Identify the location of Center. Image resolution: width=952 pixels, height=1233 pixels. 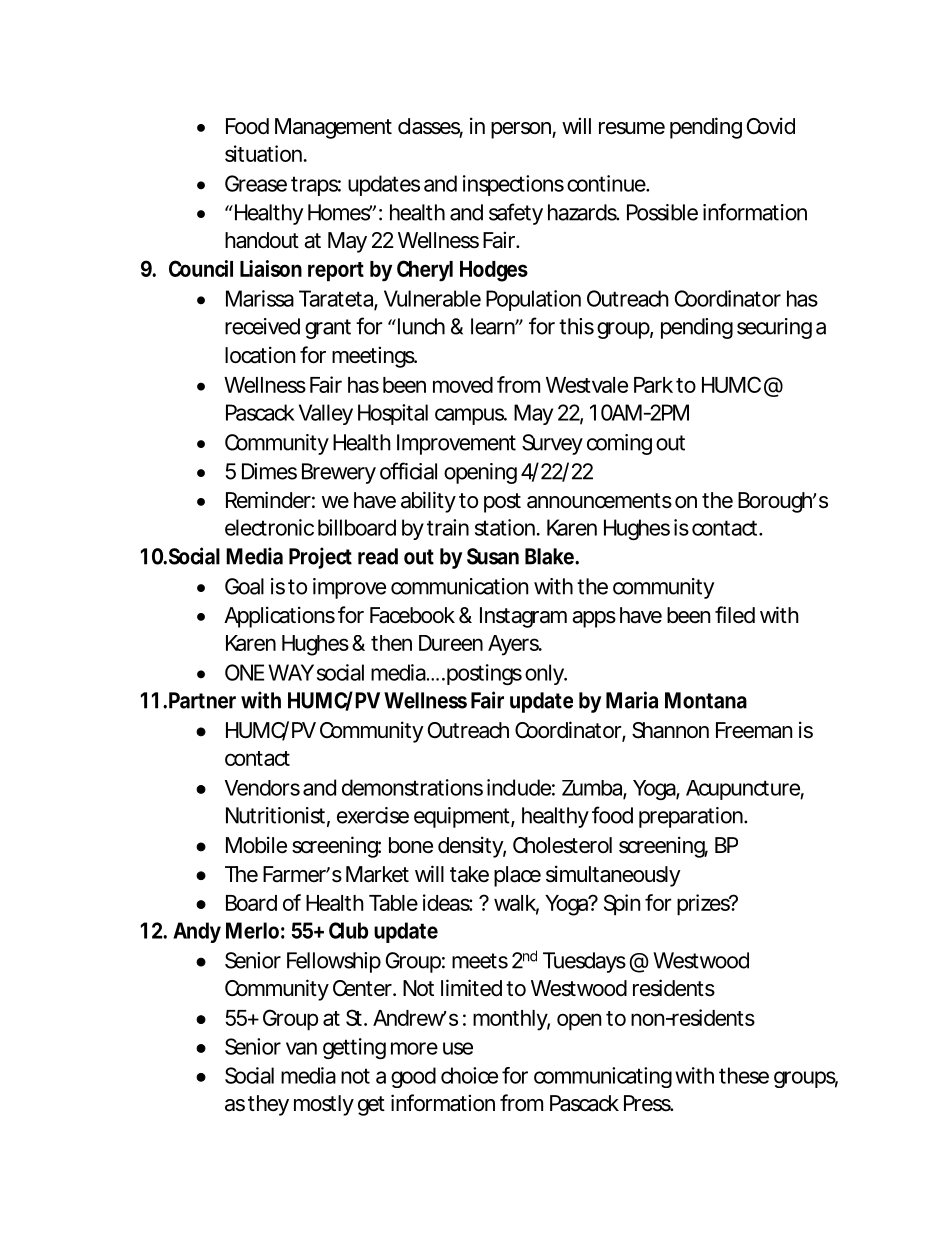
(362, 988).
